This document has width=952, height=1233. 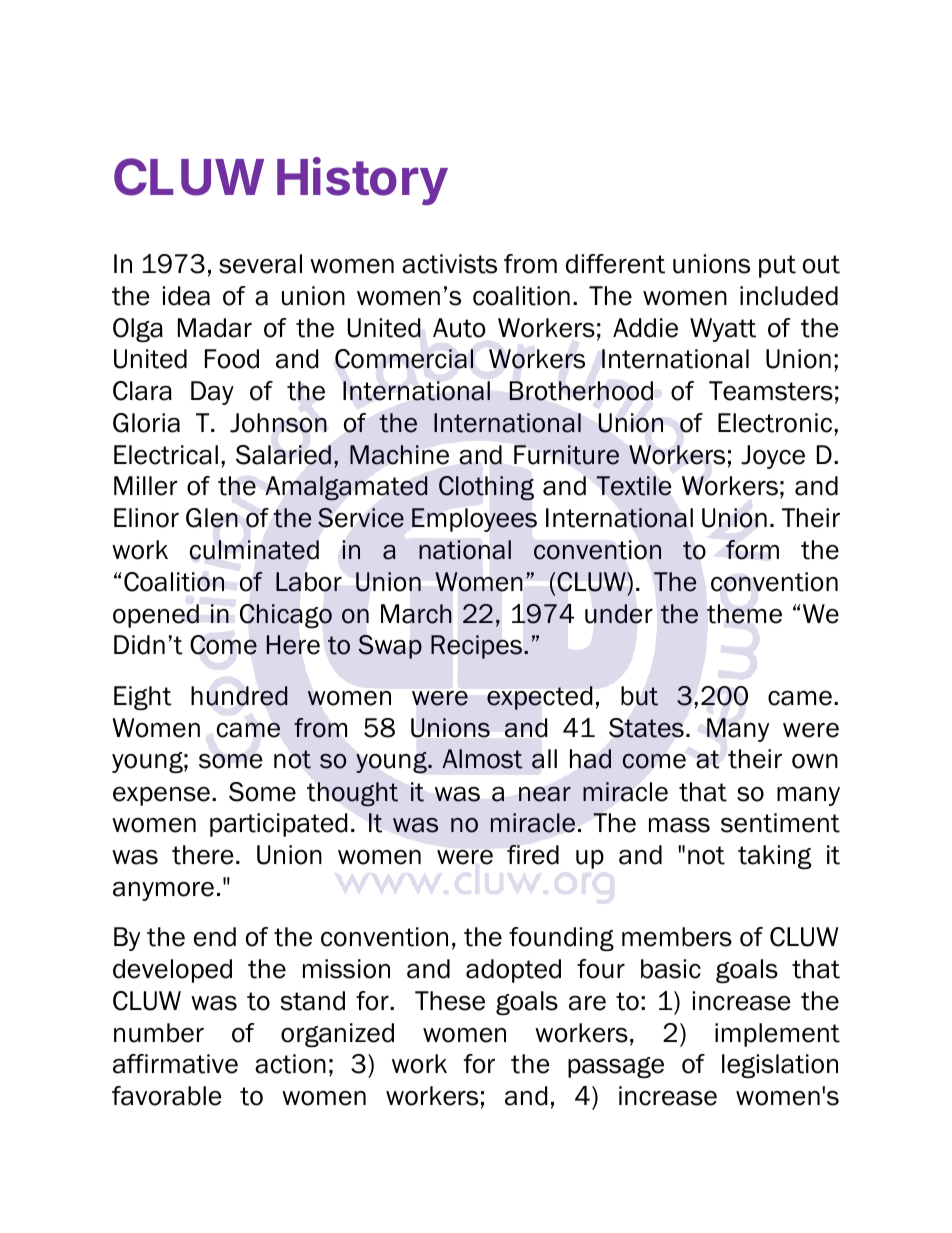 What do you see at coordinates (175, 1064) in the document?
I see `affirmative` at bounding box center [175, 1064].
